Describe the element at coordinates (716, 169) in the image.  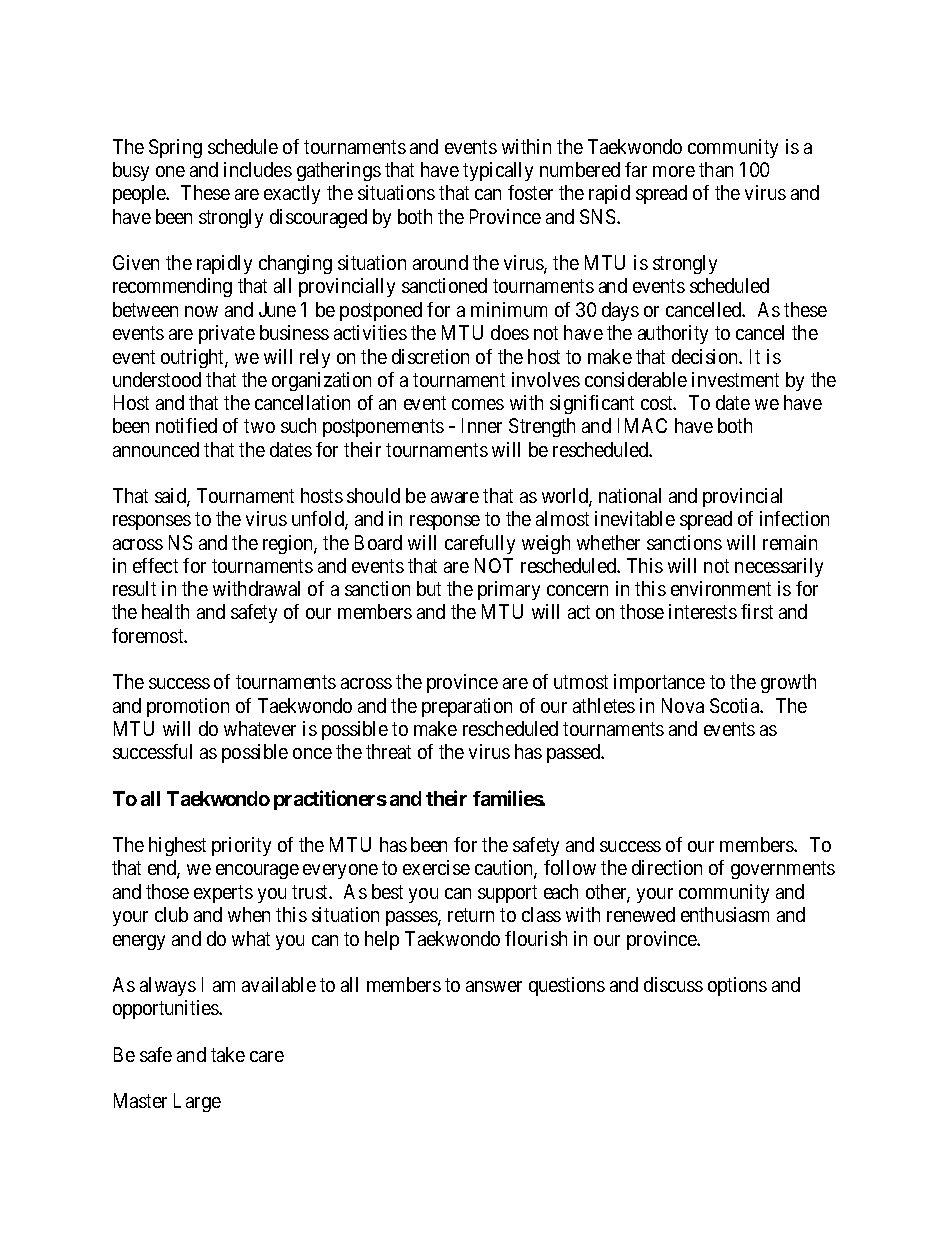
I see `than` at that location.
